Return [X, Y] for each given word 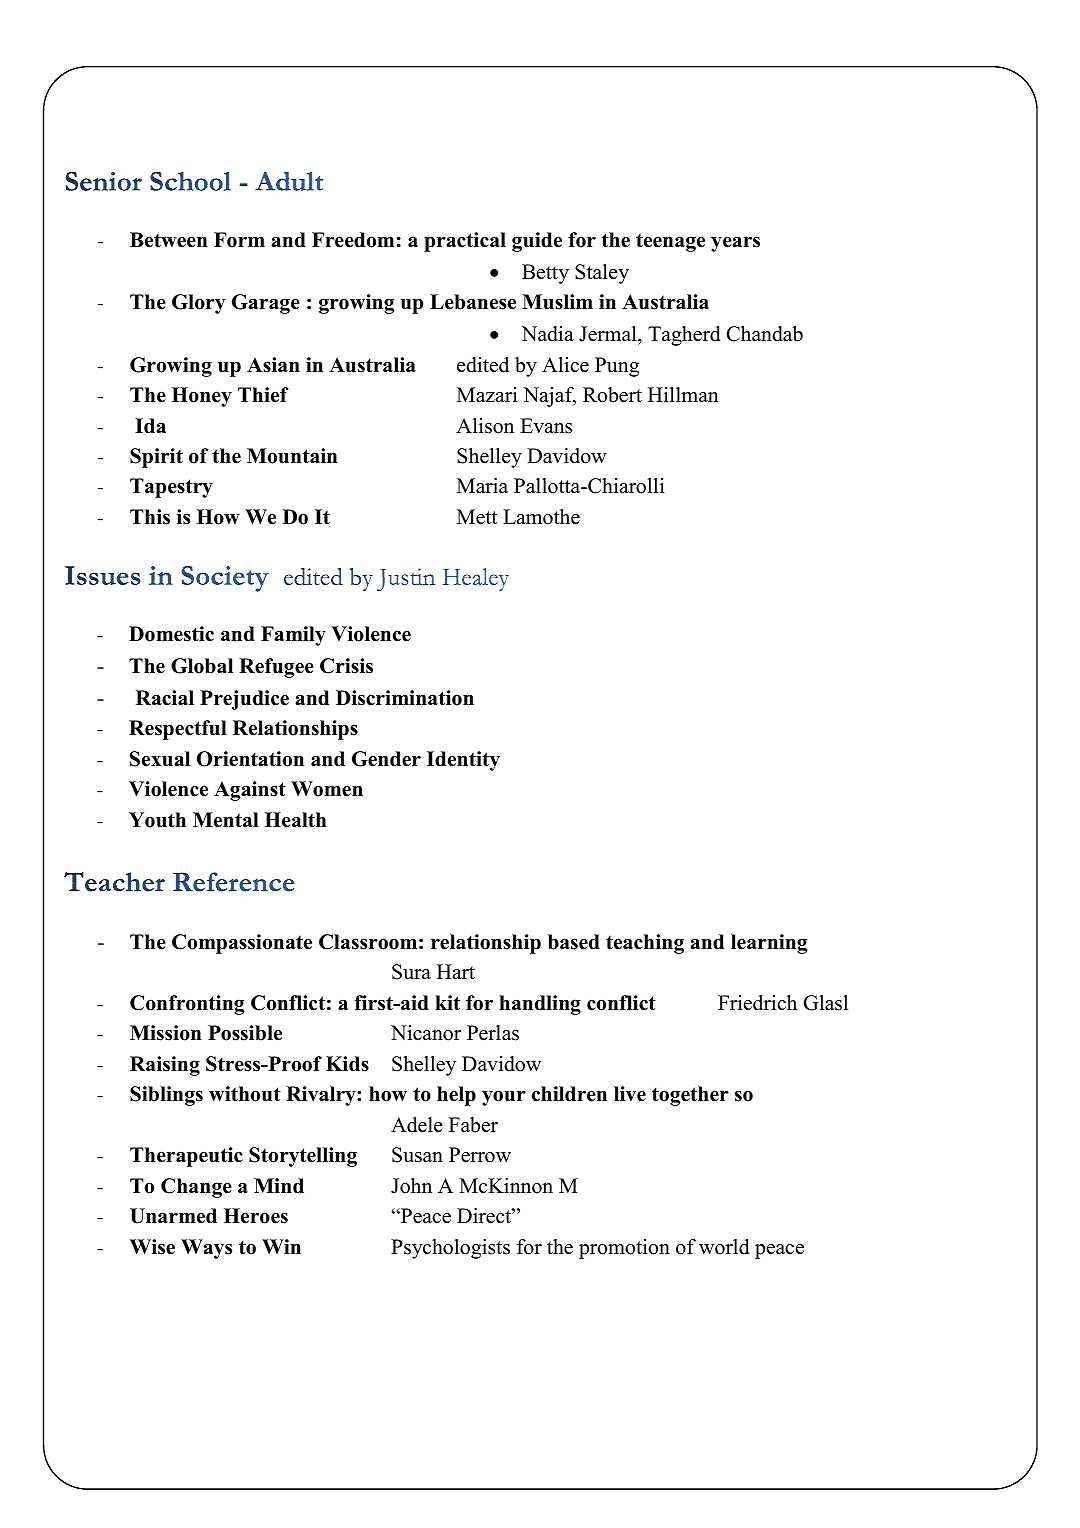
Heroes [256, 1216]
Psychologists [450, 1249]
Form [239, 240]
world [724, 1247]
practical [465, 242]
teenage [670, 242]
